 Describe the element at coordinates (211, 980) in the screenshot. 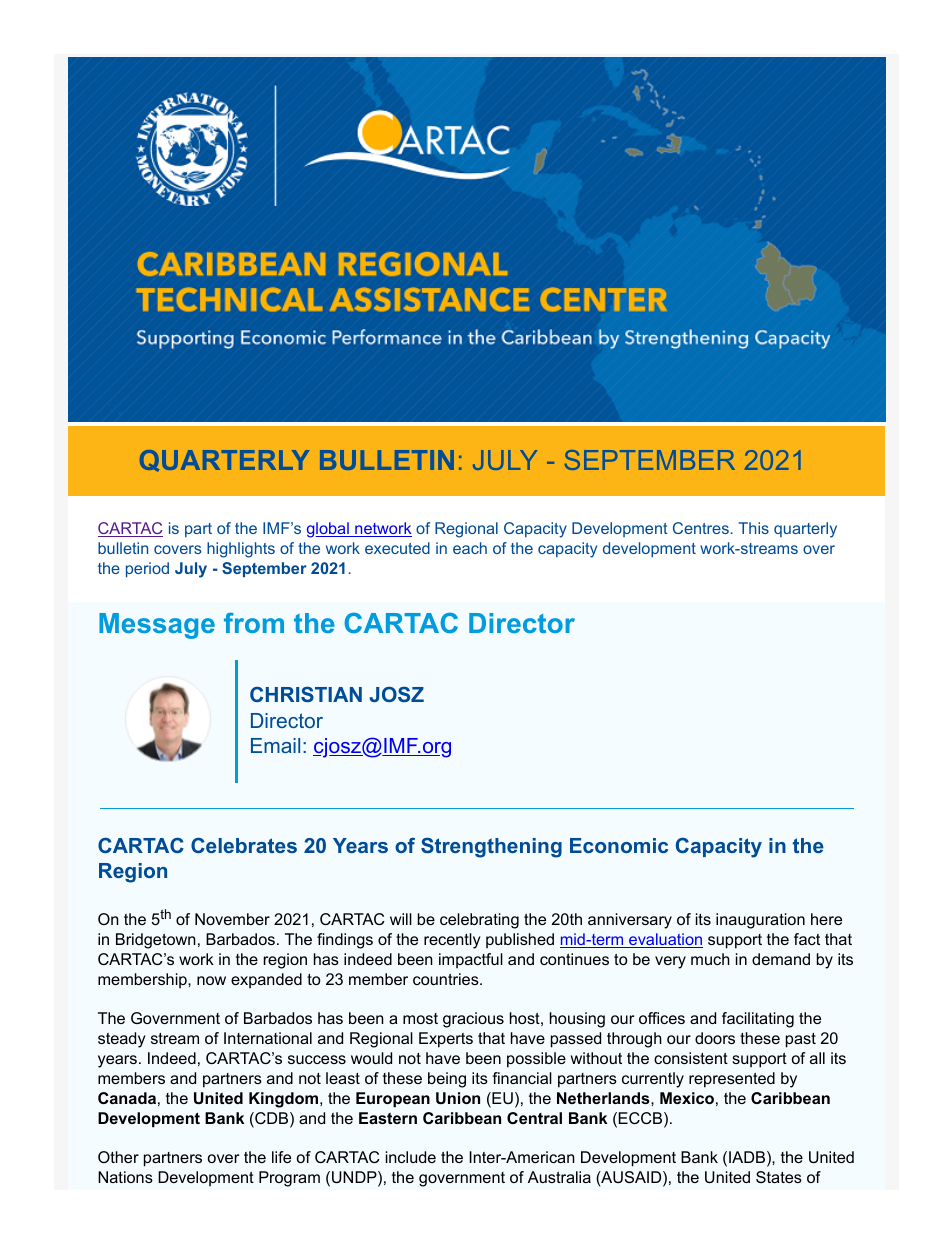

I see `now` at that location.
